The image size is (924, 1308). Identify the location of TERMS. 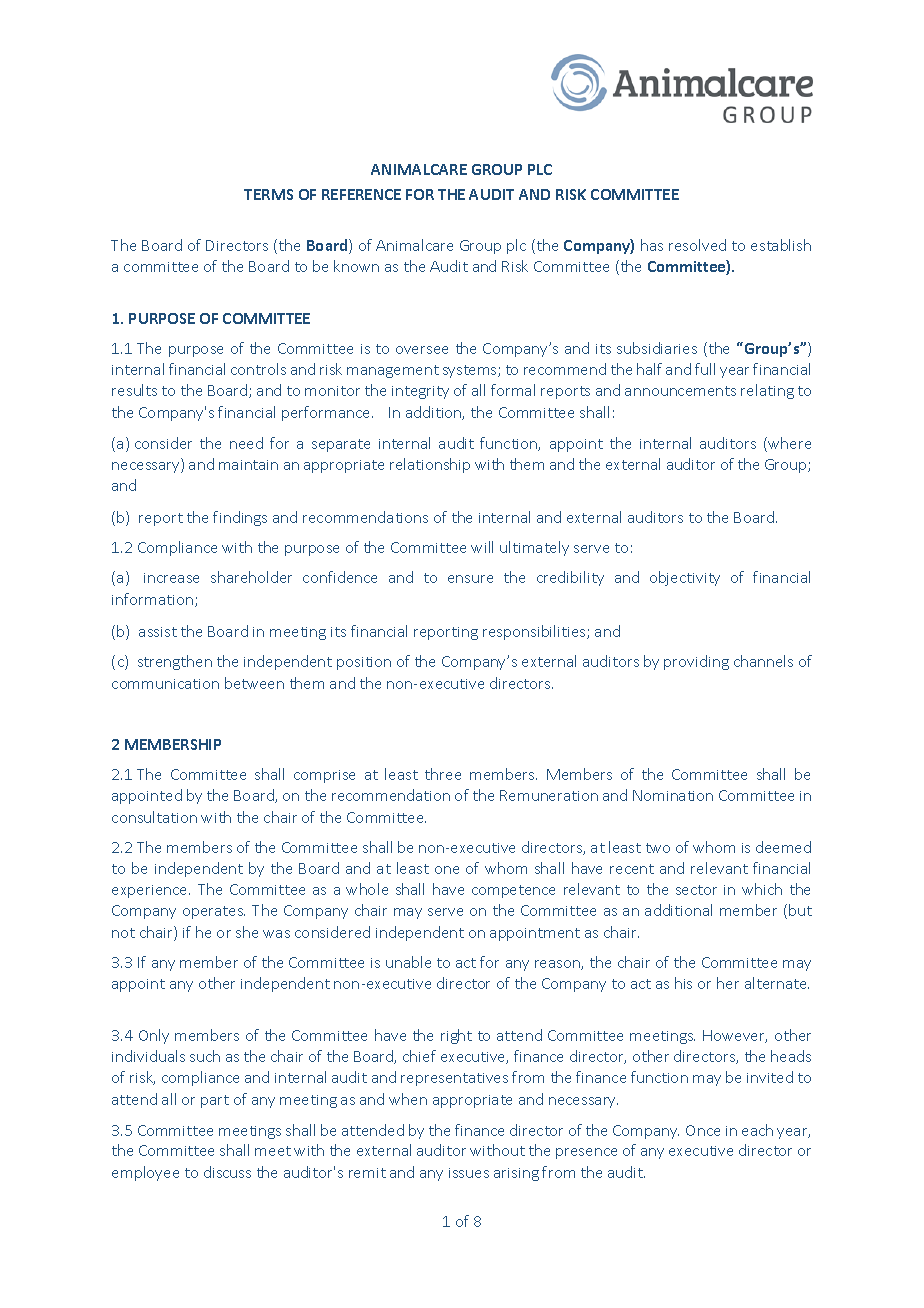
(268, 194).
